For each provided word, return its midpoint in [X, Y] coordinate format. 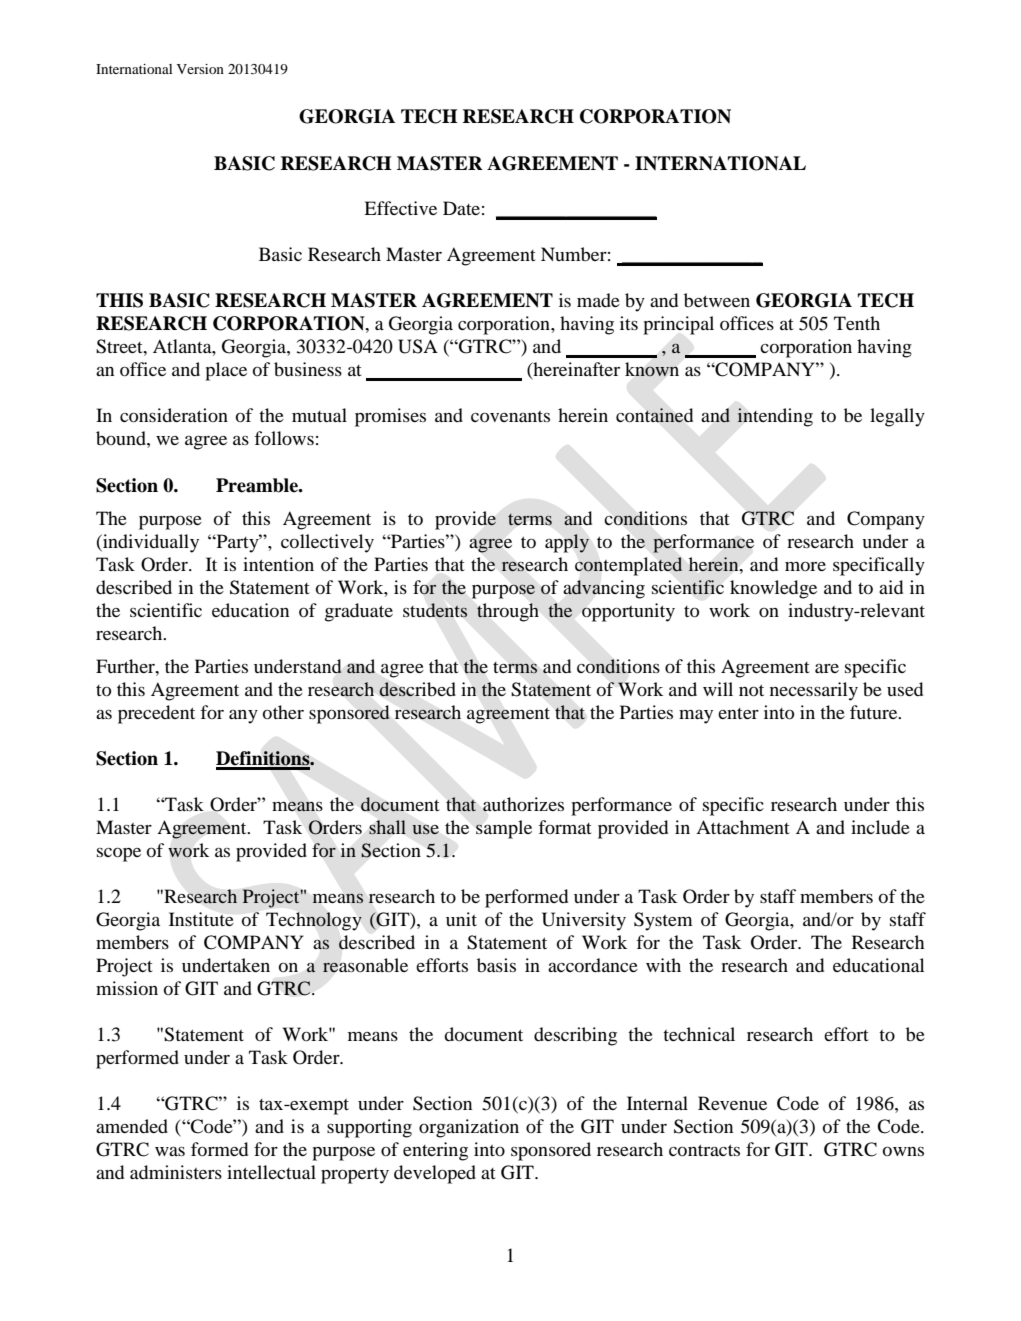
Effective [400, 208]
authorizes [523, 804]
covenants [510, 416]
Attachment [742, 827]
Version [200, 69]
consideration [174, 415]
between [717, 300]
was [170, 1151]
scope [119, 854]
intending [775, 417]
